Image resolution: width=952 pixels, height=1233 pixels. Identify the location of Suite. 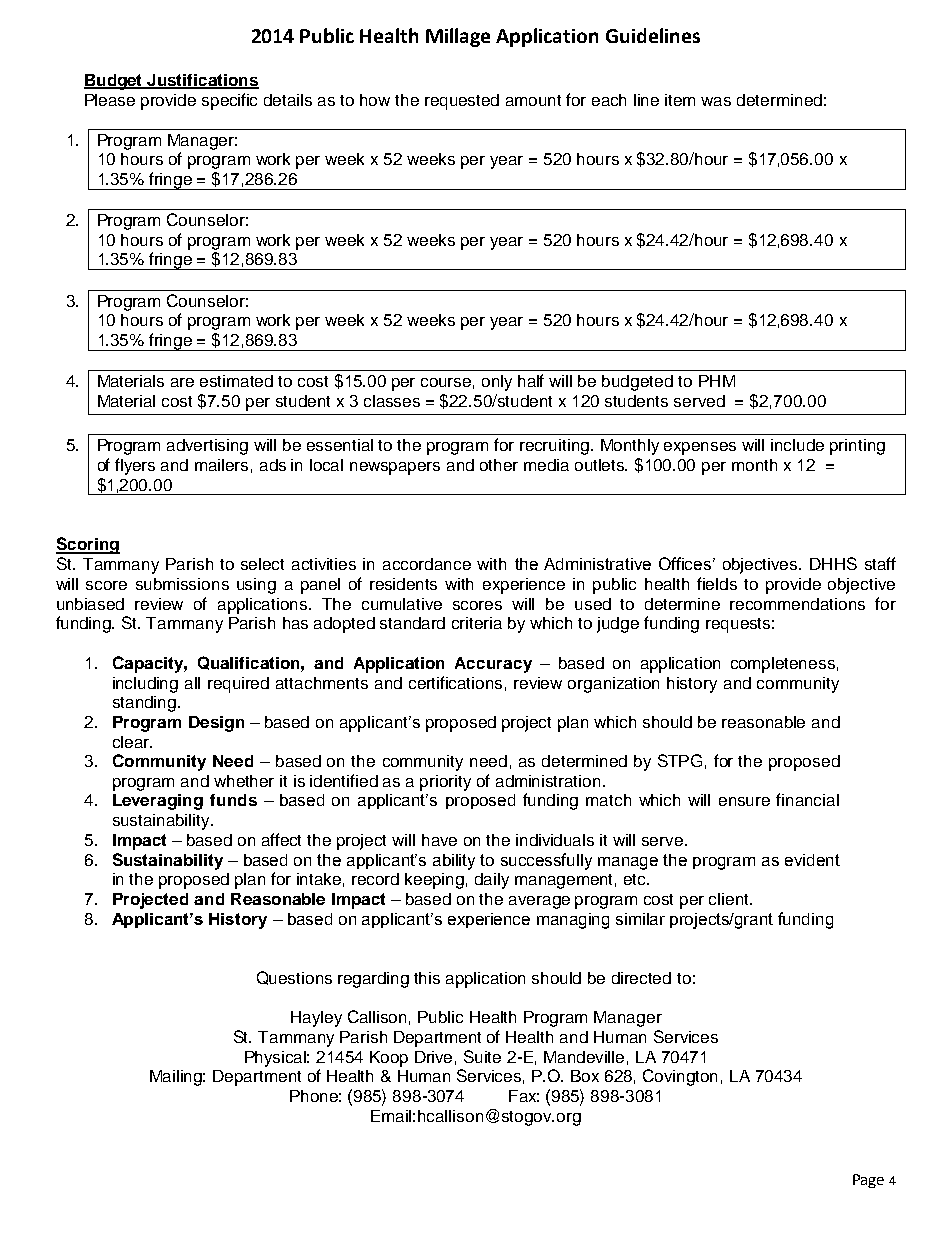
(482, 1056).
